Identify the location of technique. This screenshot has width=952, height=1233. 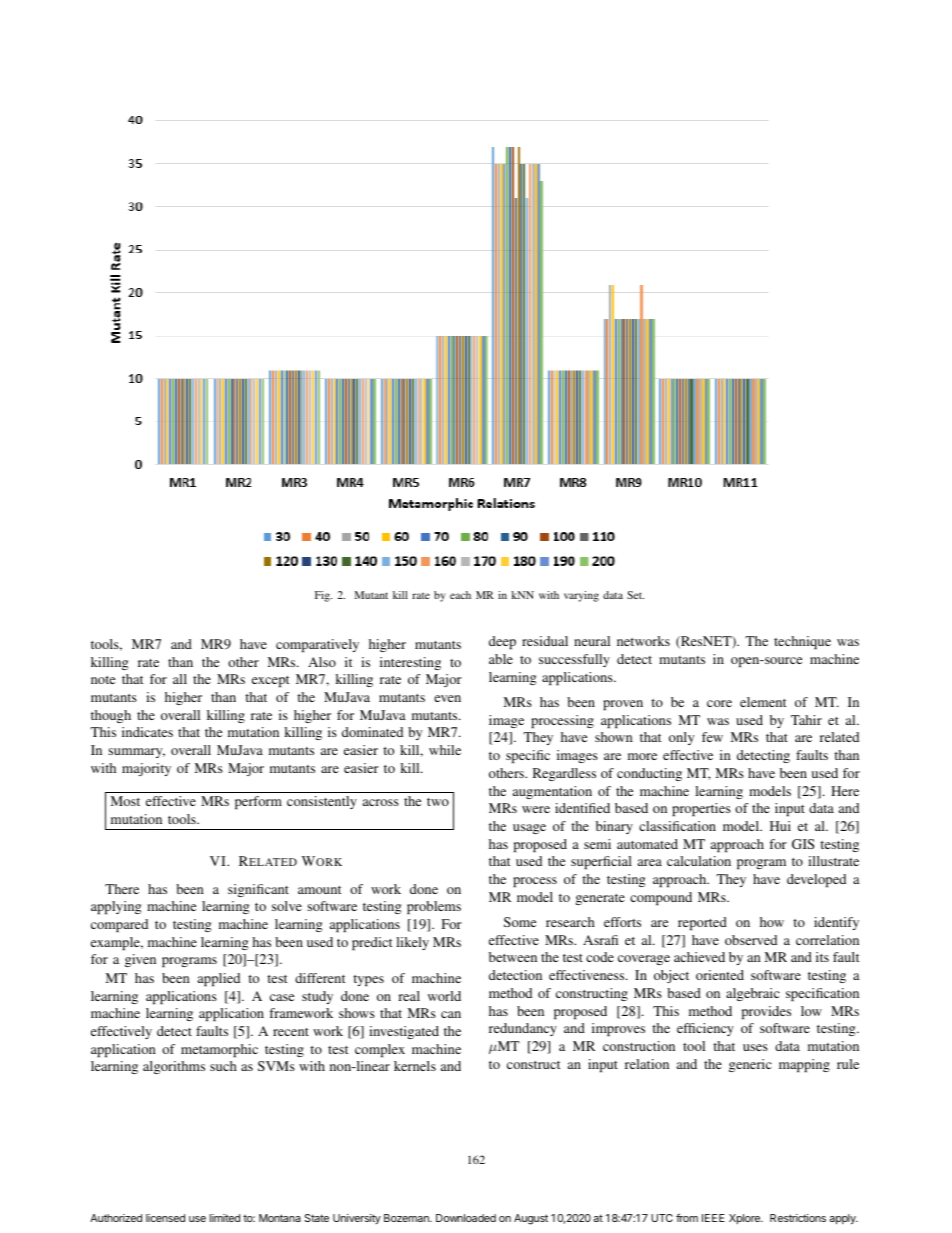
(802, 642).
